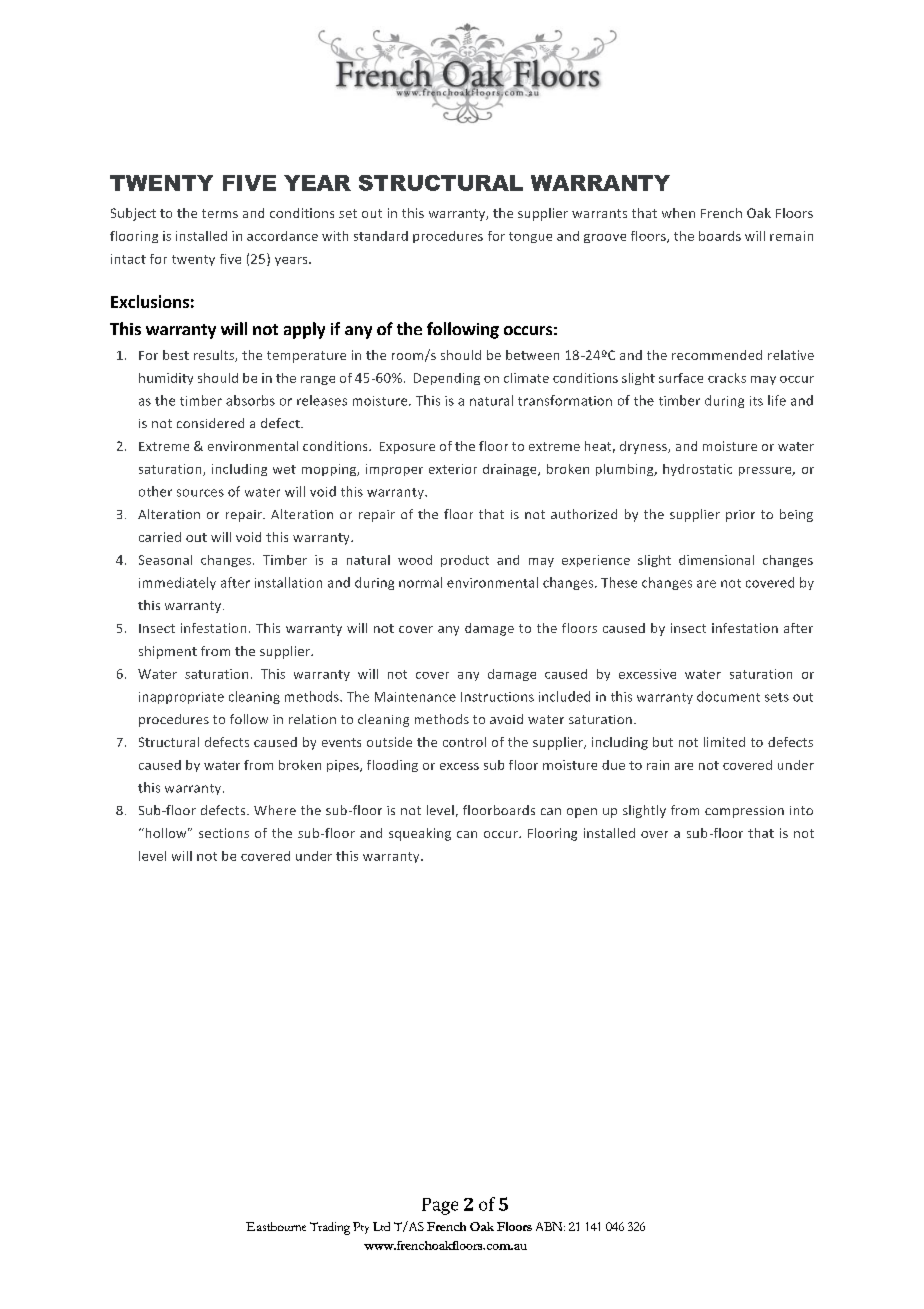 The width and height of the document is (924, 1309). I want to click on considered, so click(210, 423).
